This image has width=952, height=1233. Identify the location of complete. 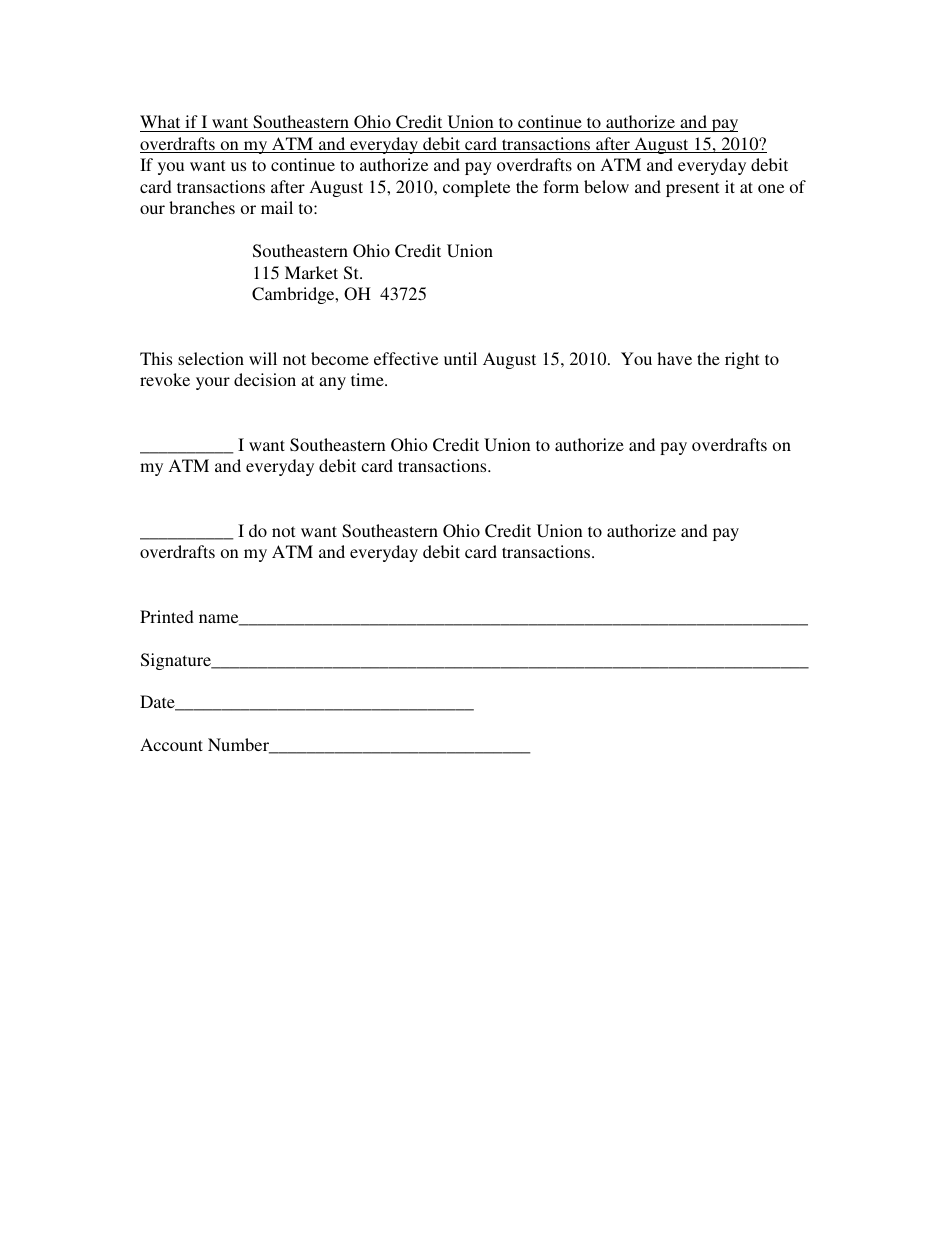
(476, 188).
